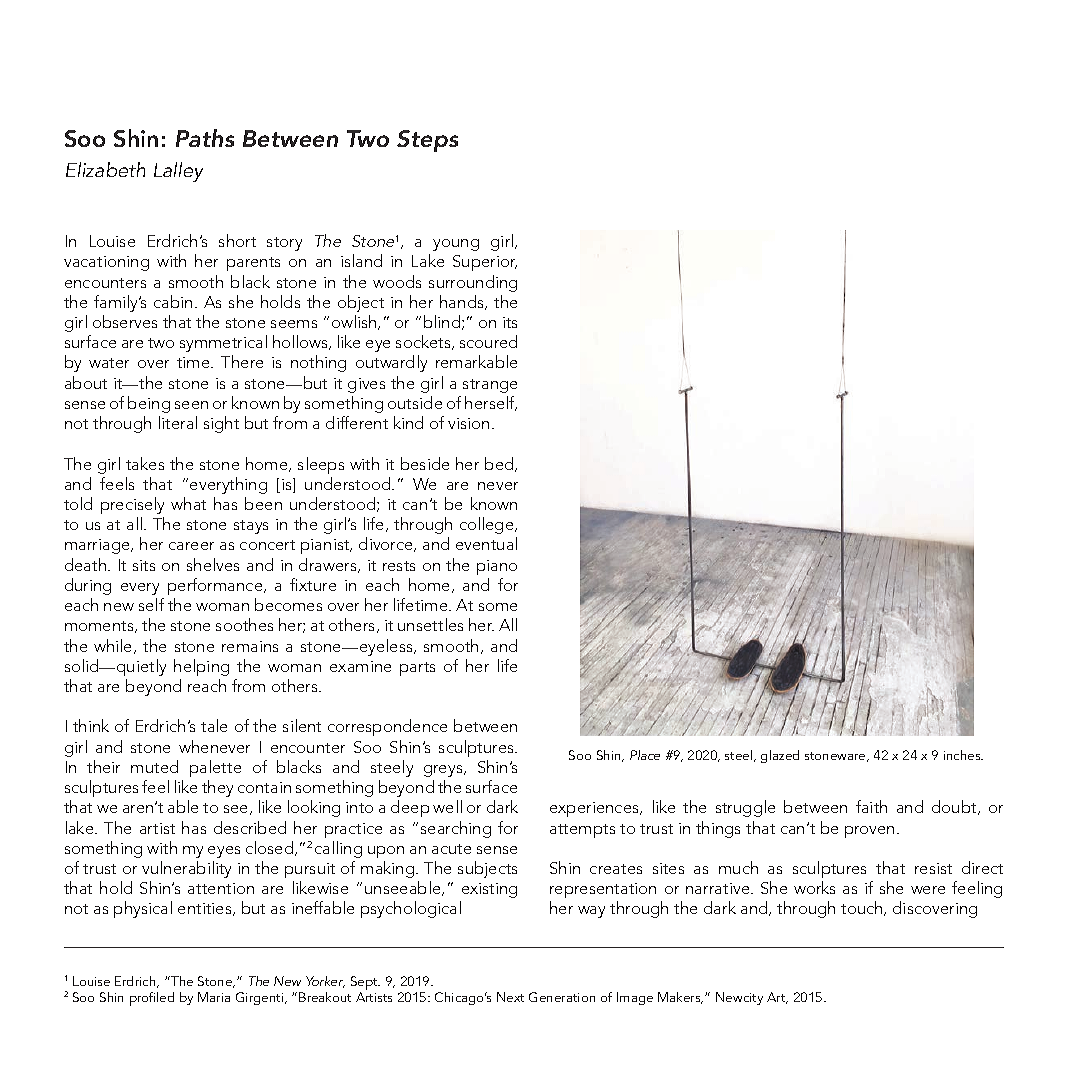 Image resolution: width=1092 pixels, height=1092 pixels. What do you see at coordinates (427, 141) in the screenshot?
I see `Steps` at bounding box center [427, 141].
